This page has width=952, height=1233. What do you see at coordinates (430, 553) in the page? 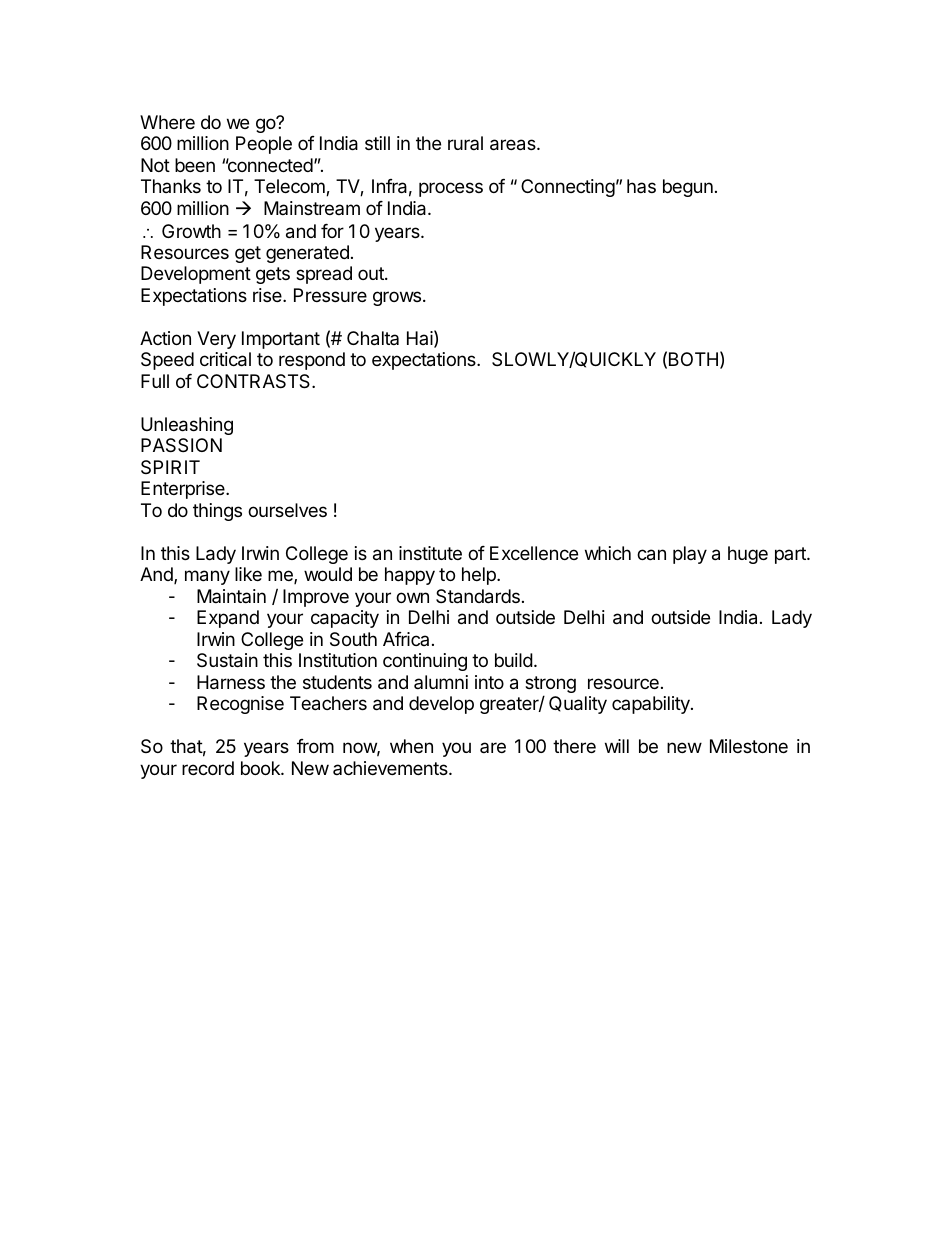
I see `institute` at bounding box center [430, 553].
